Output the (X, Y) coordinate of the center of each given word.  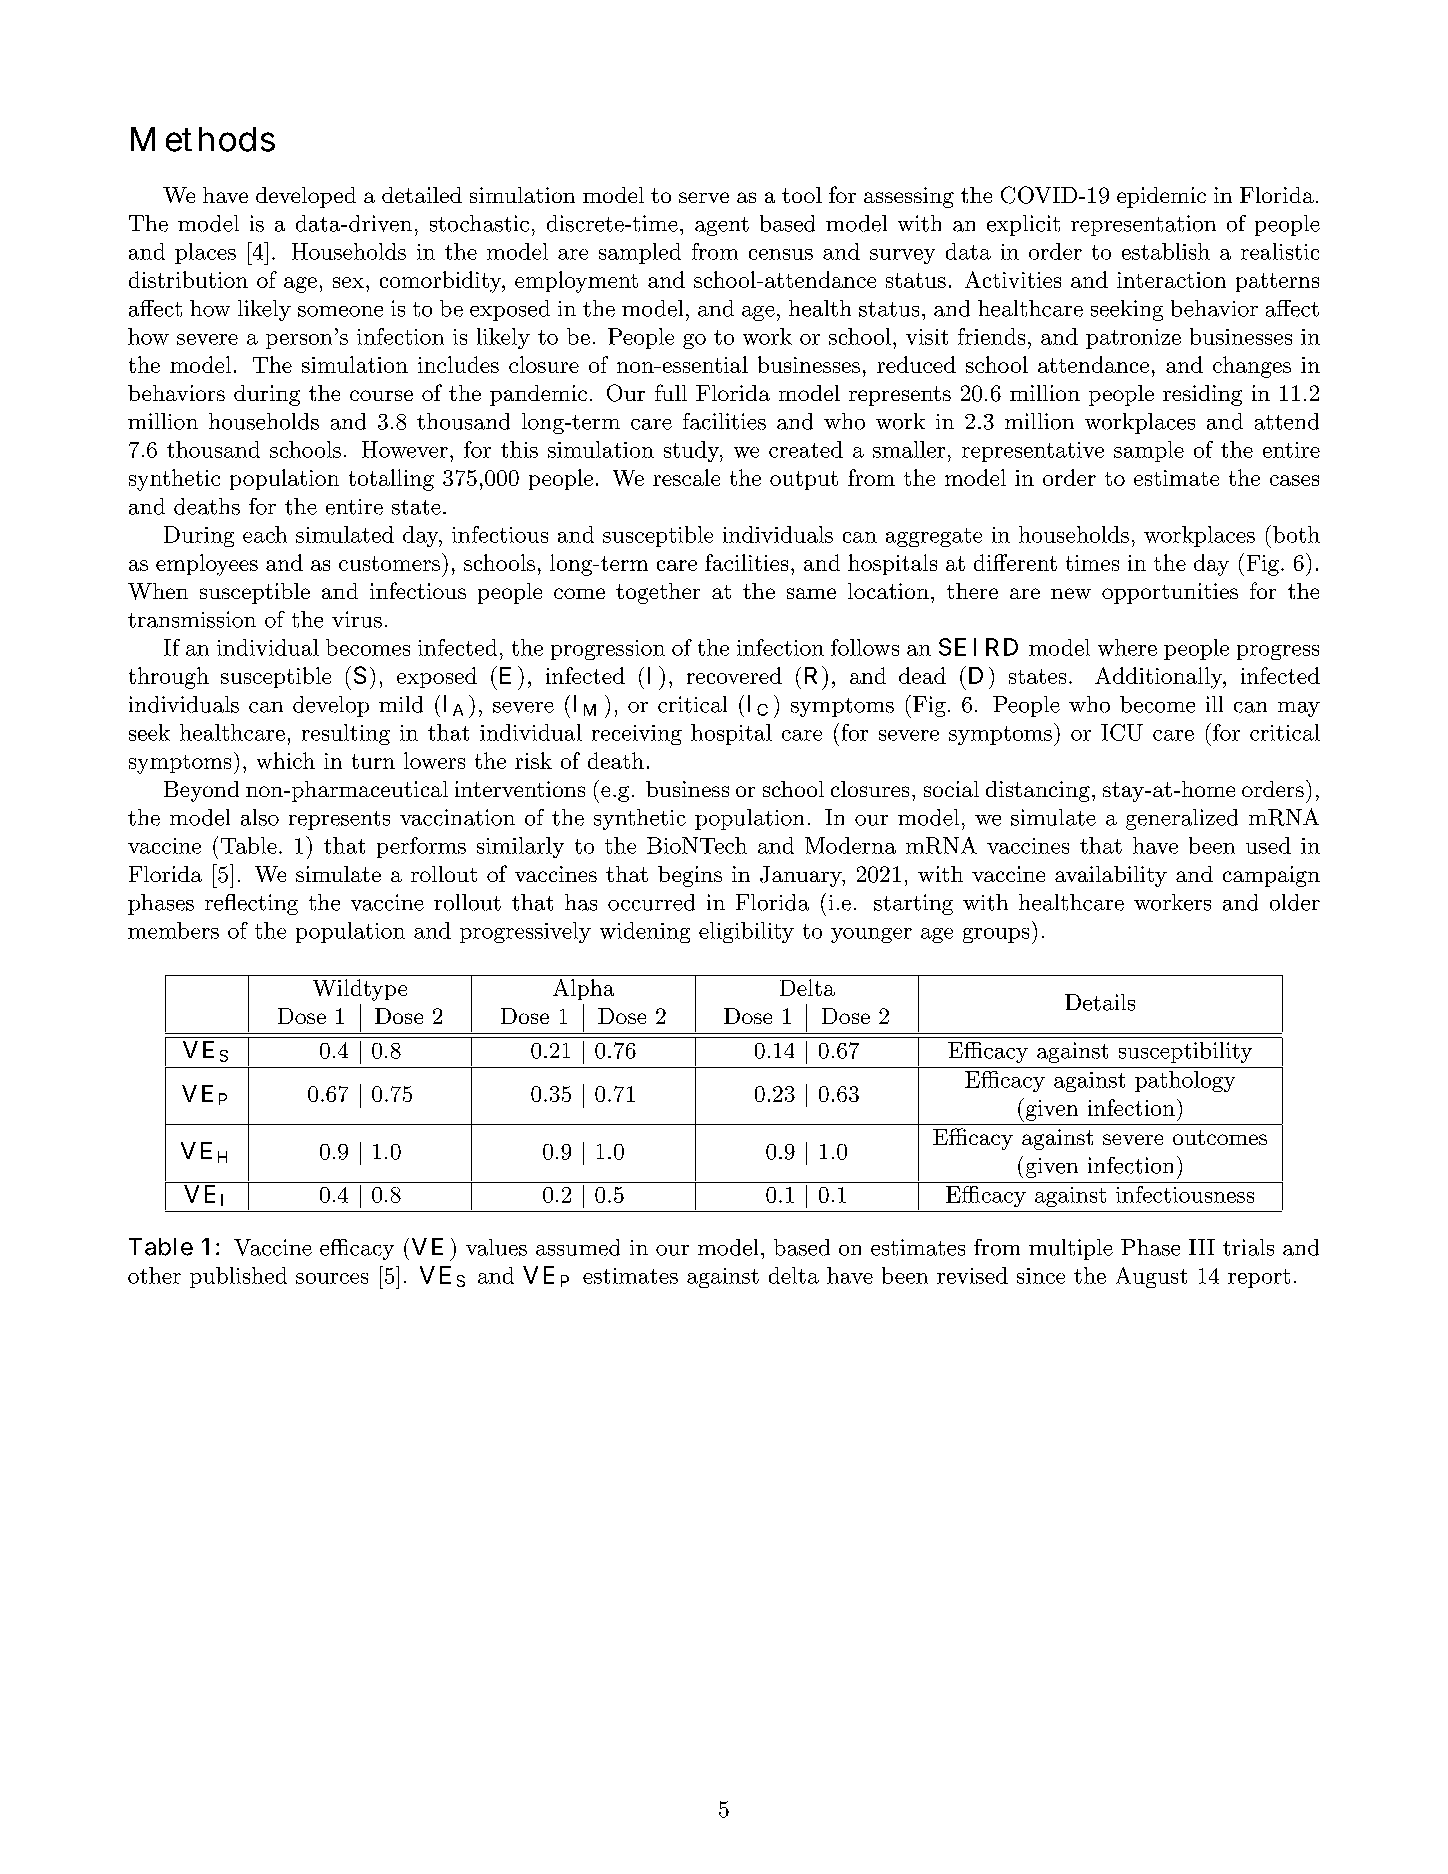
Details (1100, 1002)
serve (704, 197)
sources (332, 1278)
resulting (346, 734)
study (692, 451)
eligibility (746, 932)
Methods (203, 139)
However (405, 449)
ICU (1122, 732)
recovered (734, 675)
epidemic (1161, 197)
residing (1202, 395)
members (173, 930)
